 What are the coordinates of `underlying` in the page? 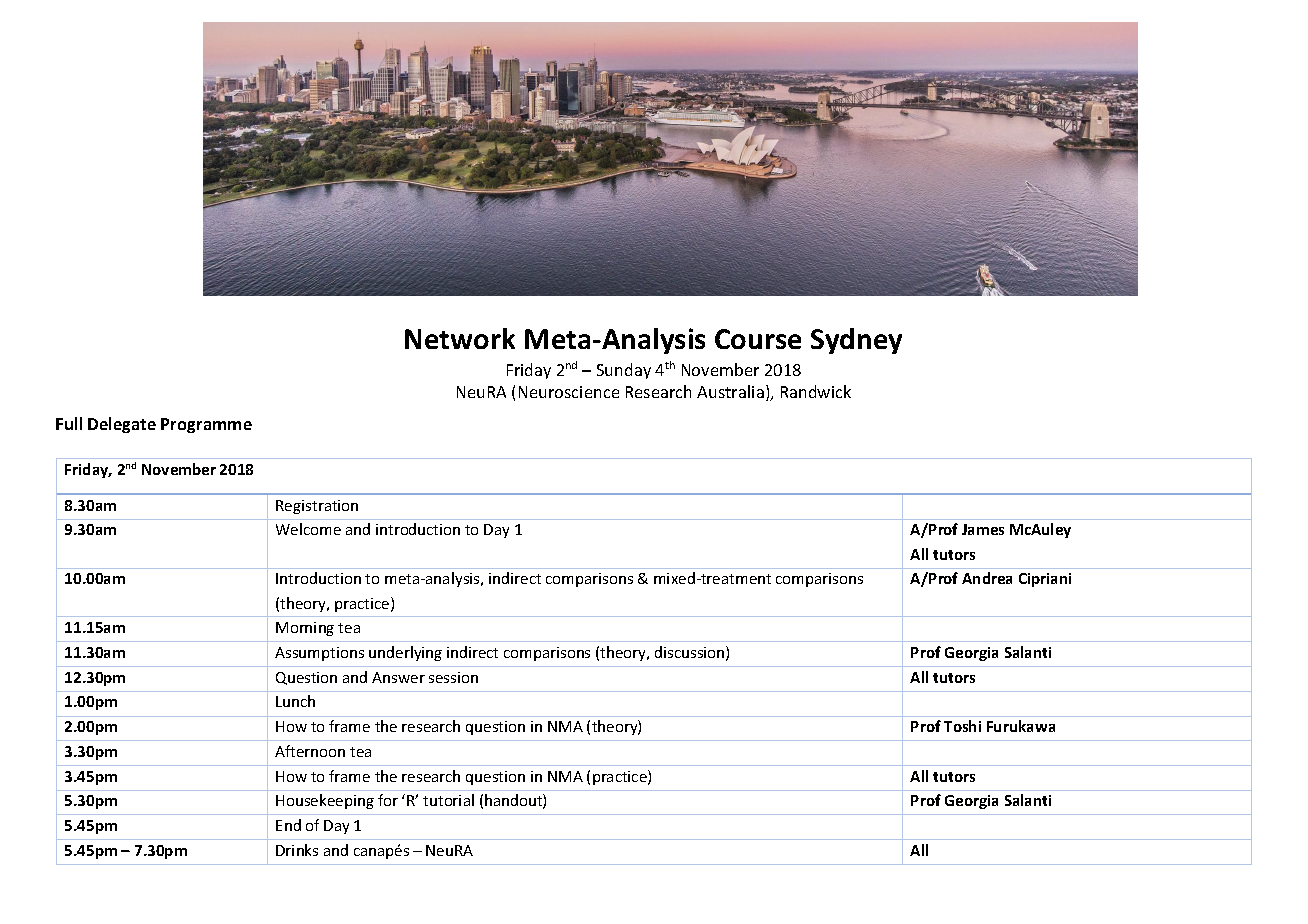 It's located at (405, 653).
